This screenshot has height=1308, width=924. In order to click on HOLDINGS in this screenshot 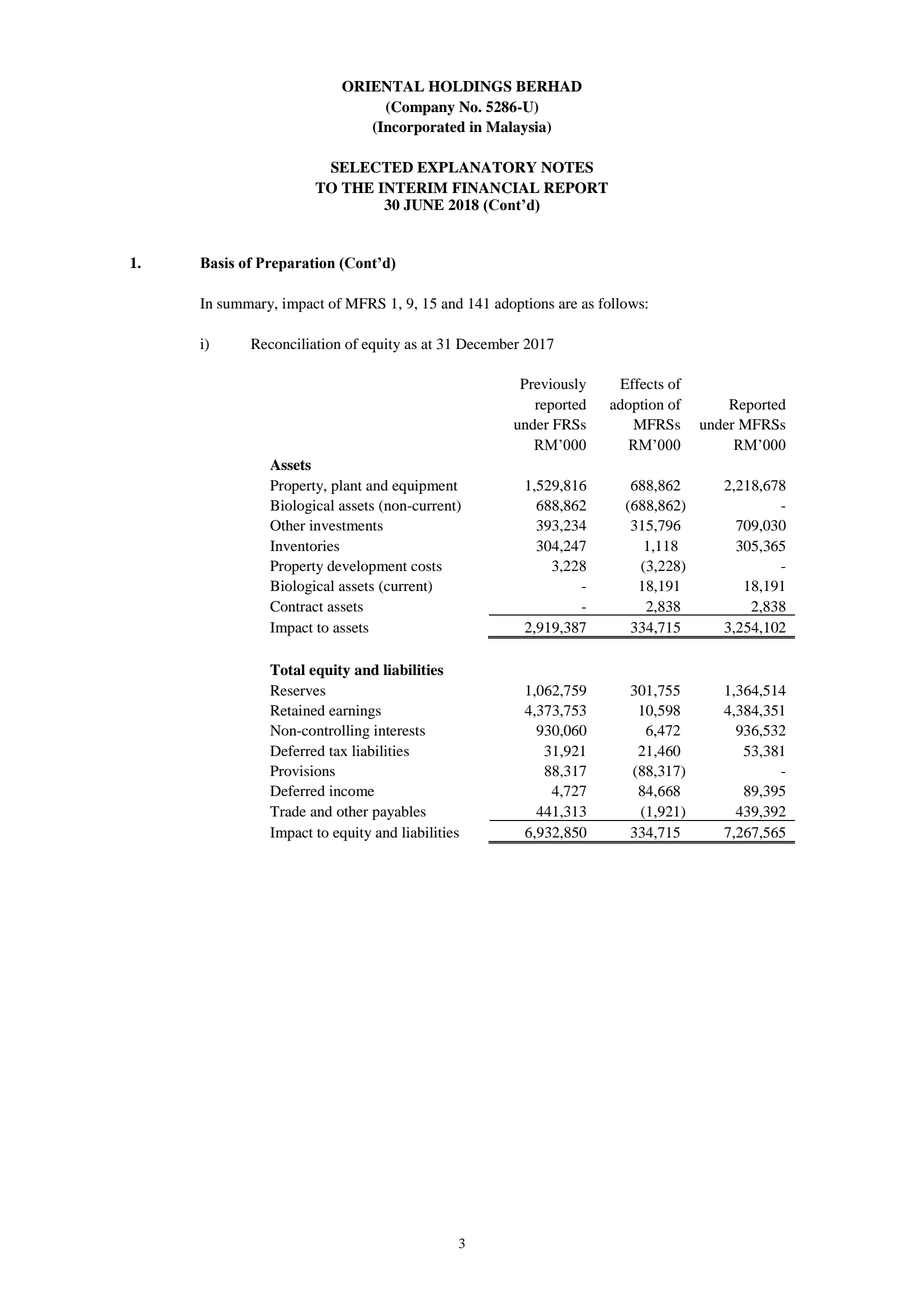, I will do `click(470, 86)`.
